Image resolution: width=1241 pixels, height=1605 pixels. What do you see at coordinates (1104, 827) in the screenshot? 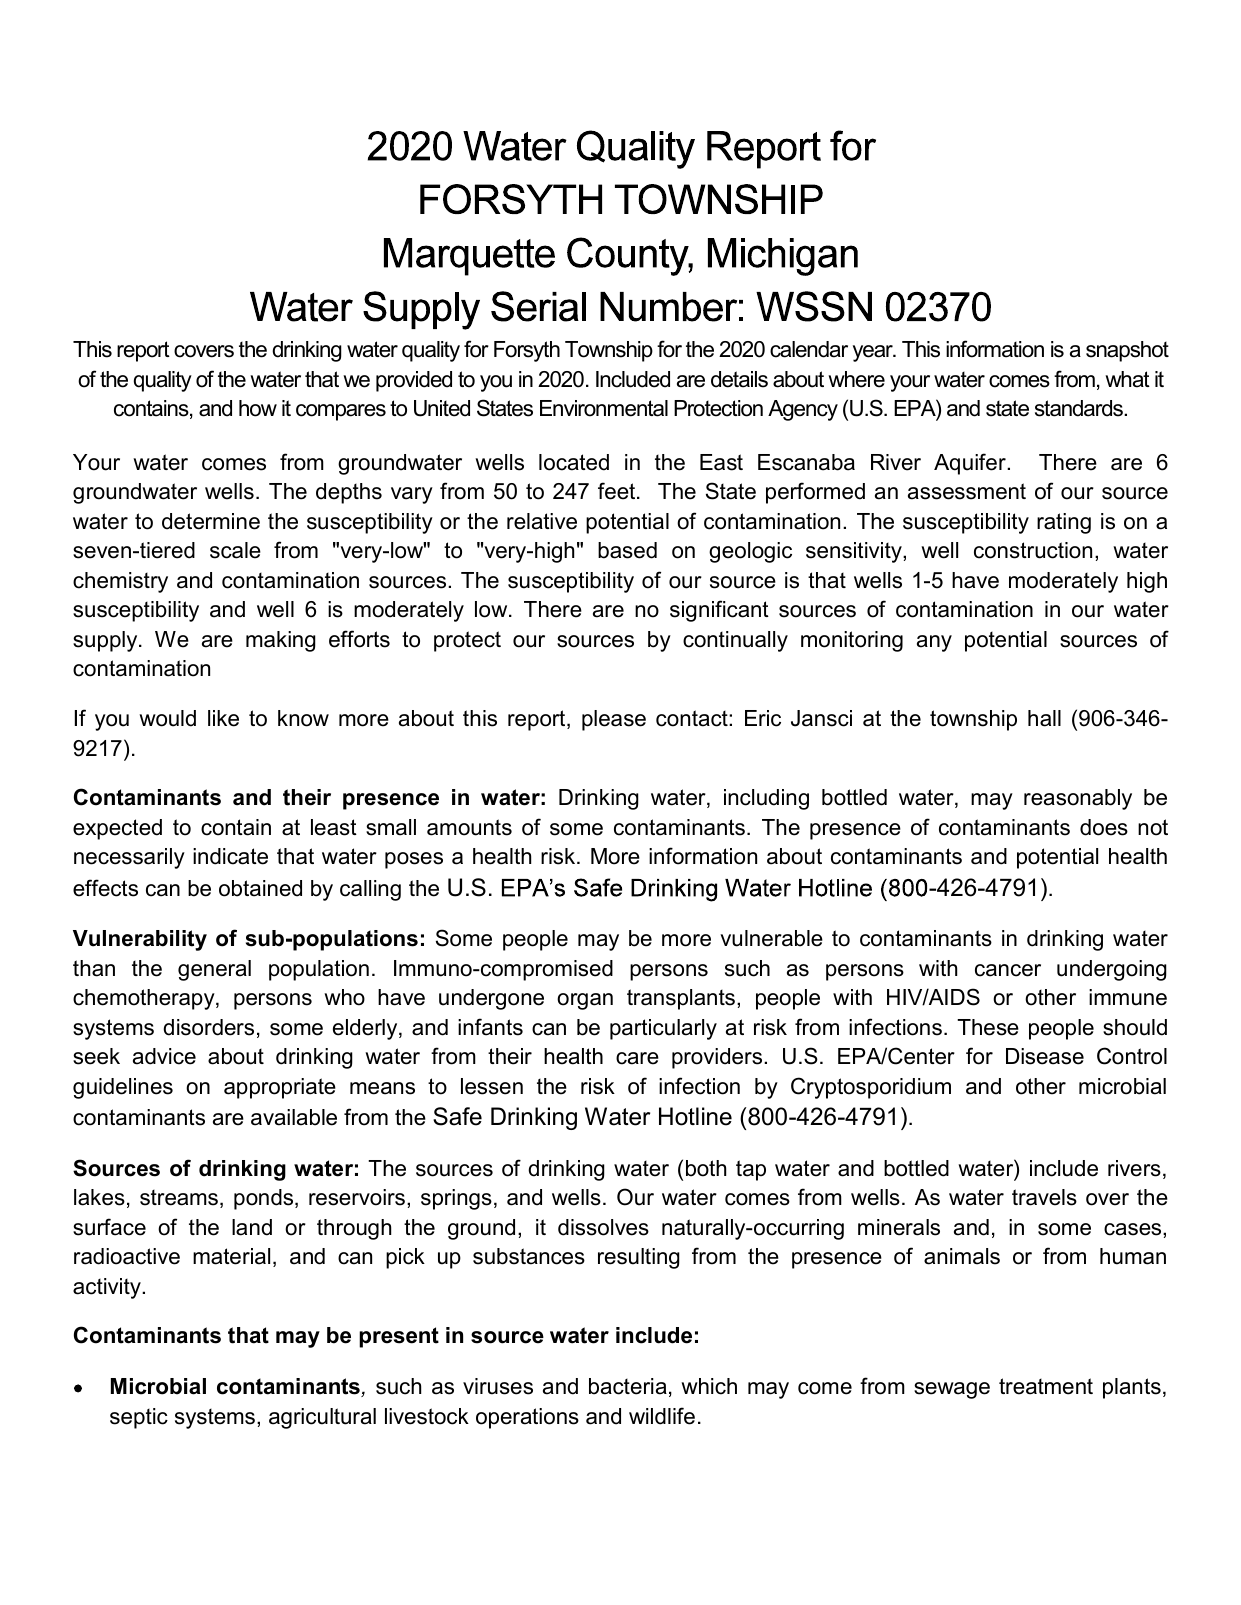
I see `does` at bounding box center [1104, 827].
